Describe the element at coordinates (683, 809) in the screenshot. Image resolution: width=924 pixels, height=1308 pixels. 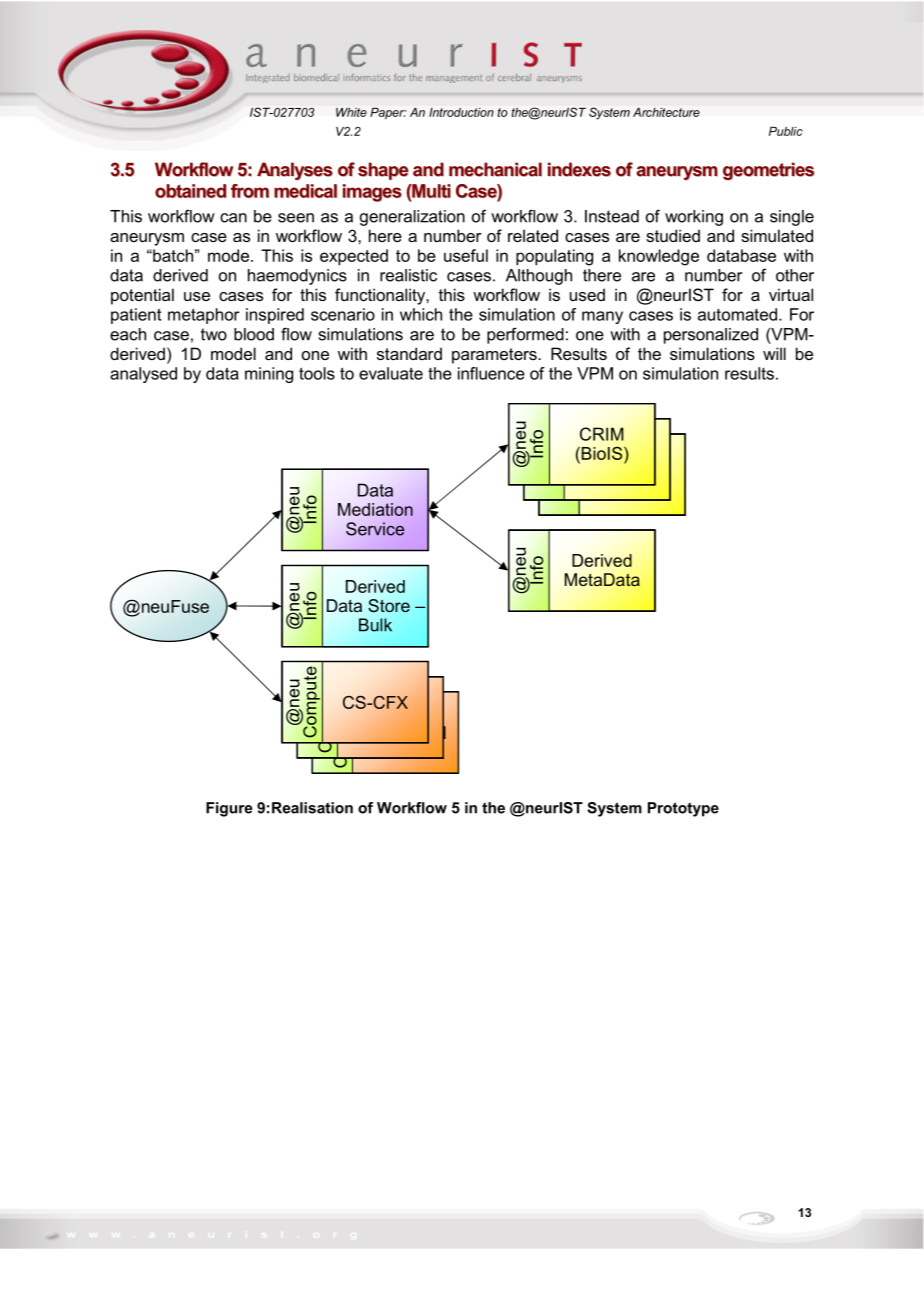
I see `Prototype` at that location.
